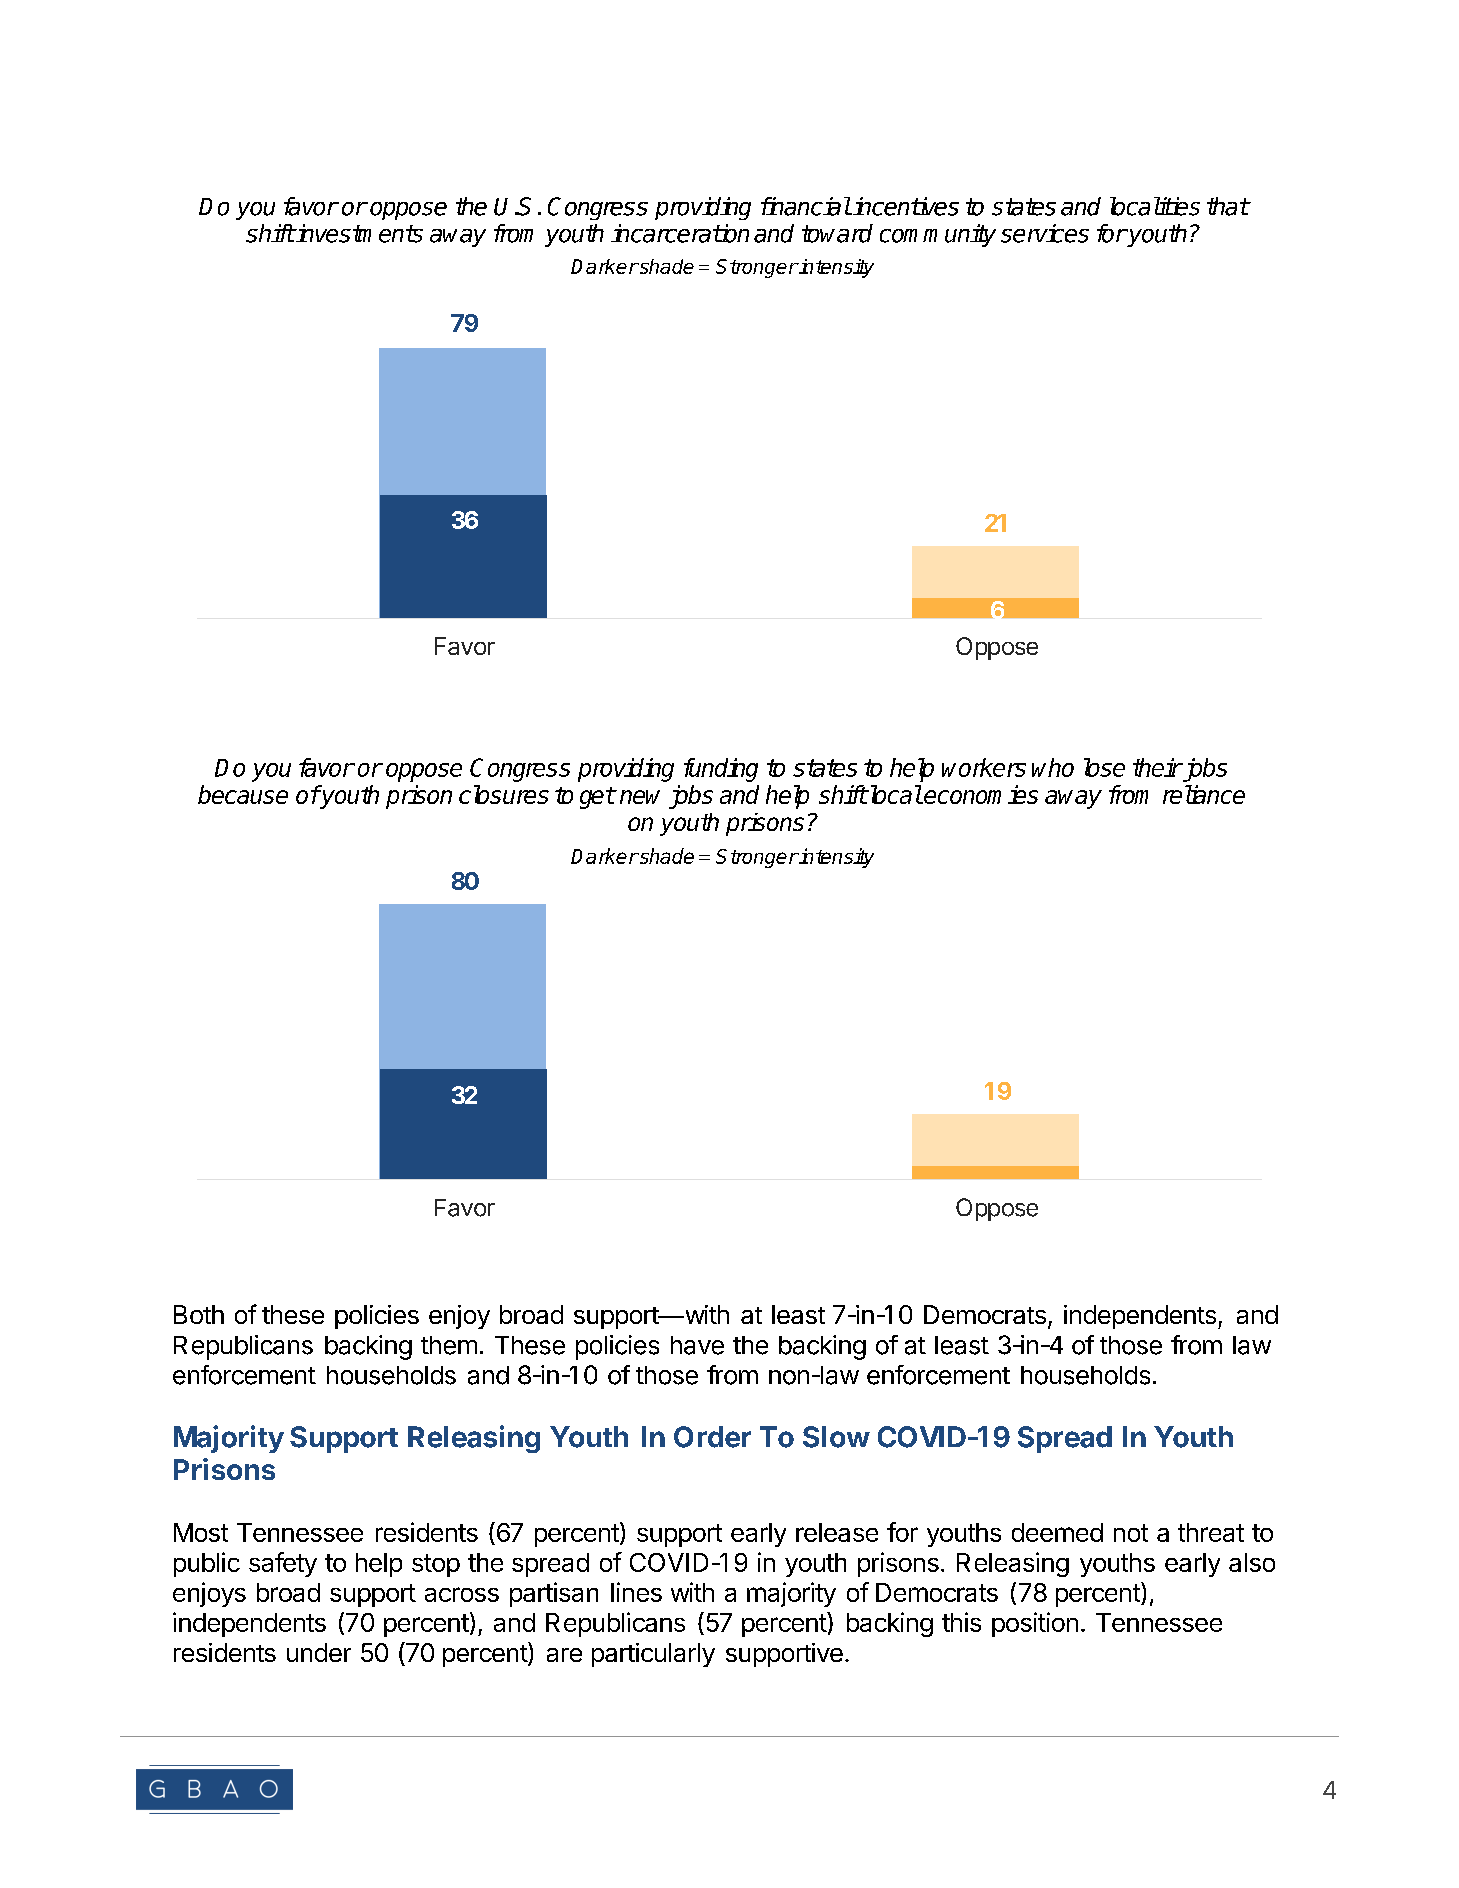 The width and height of the document is (1459, 1888). What do you see at coordinates (1104, 767) in the document?
I see `lose` at bounding box center [1104, 767].
